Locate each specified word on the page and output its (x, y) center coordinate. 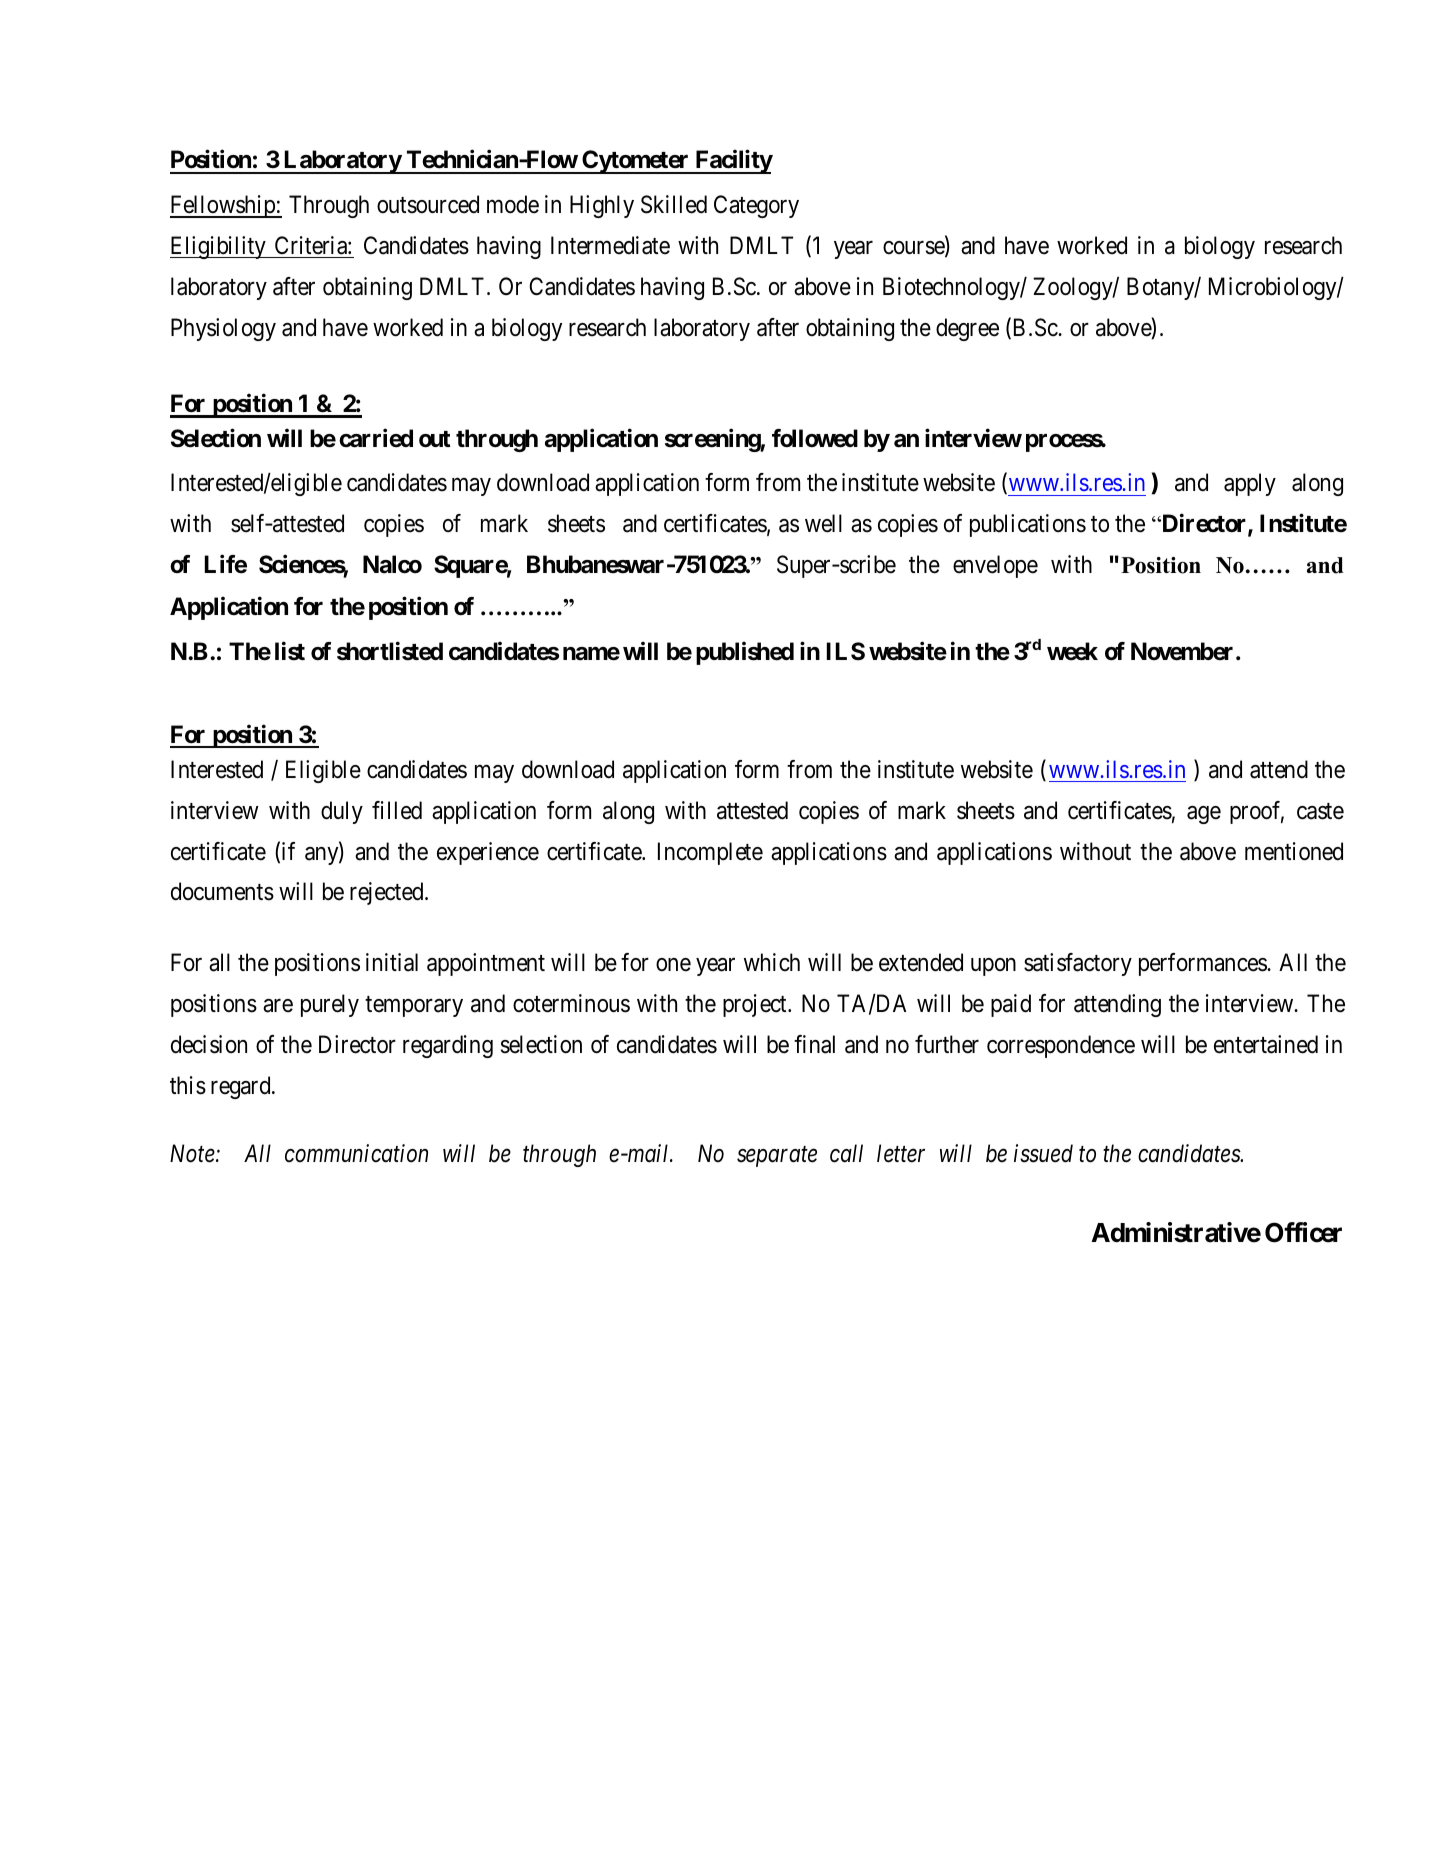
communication (356, 1153)
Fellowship (223, 206)
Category (756, 206)
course (914, 249)
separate (777, 1157)
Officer (1303, 1232)
